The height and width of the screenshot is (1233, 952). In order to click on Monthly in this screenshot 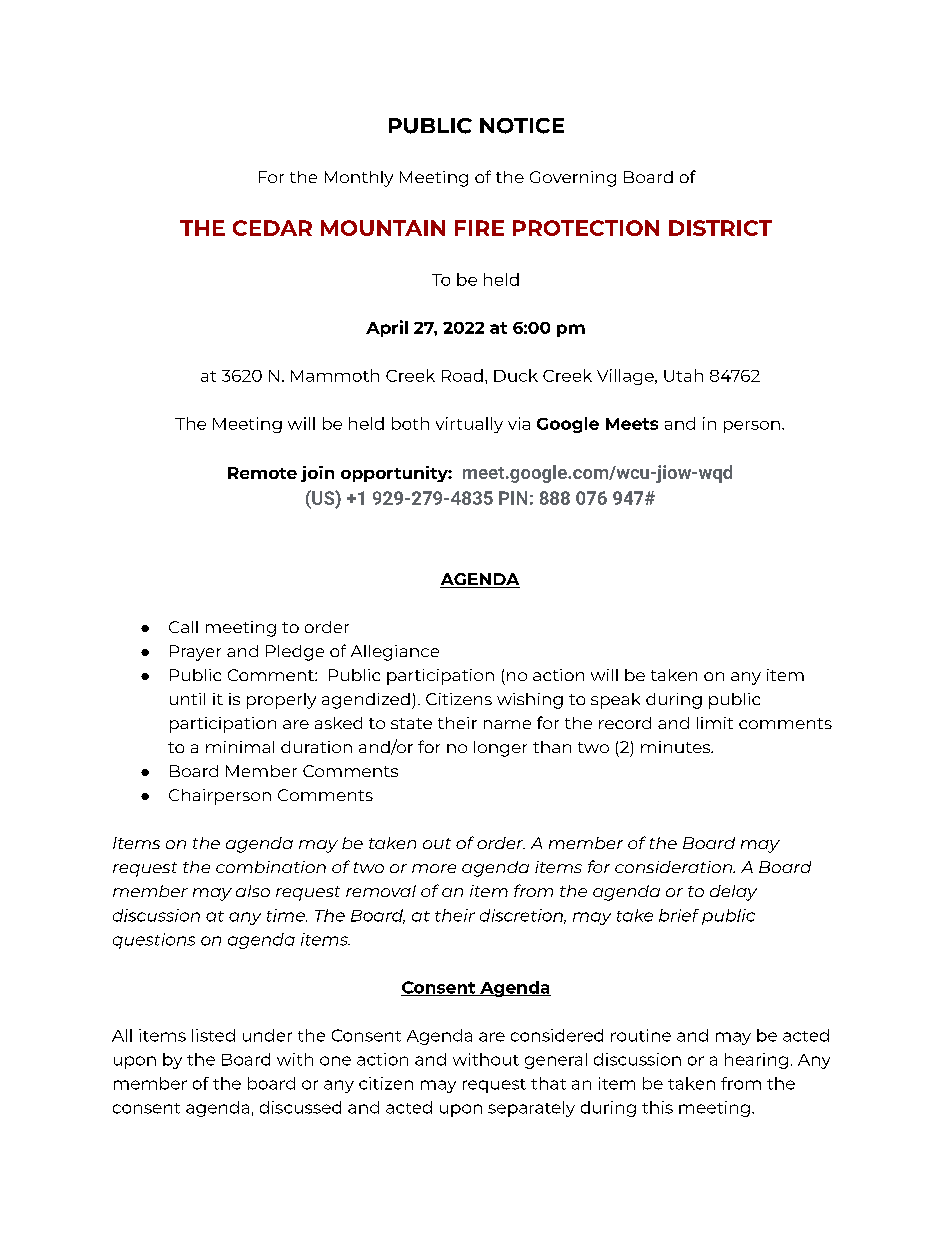, I will do `click(359, 179)`.
